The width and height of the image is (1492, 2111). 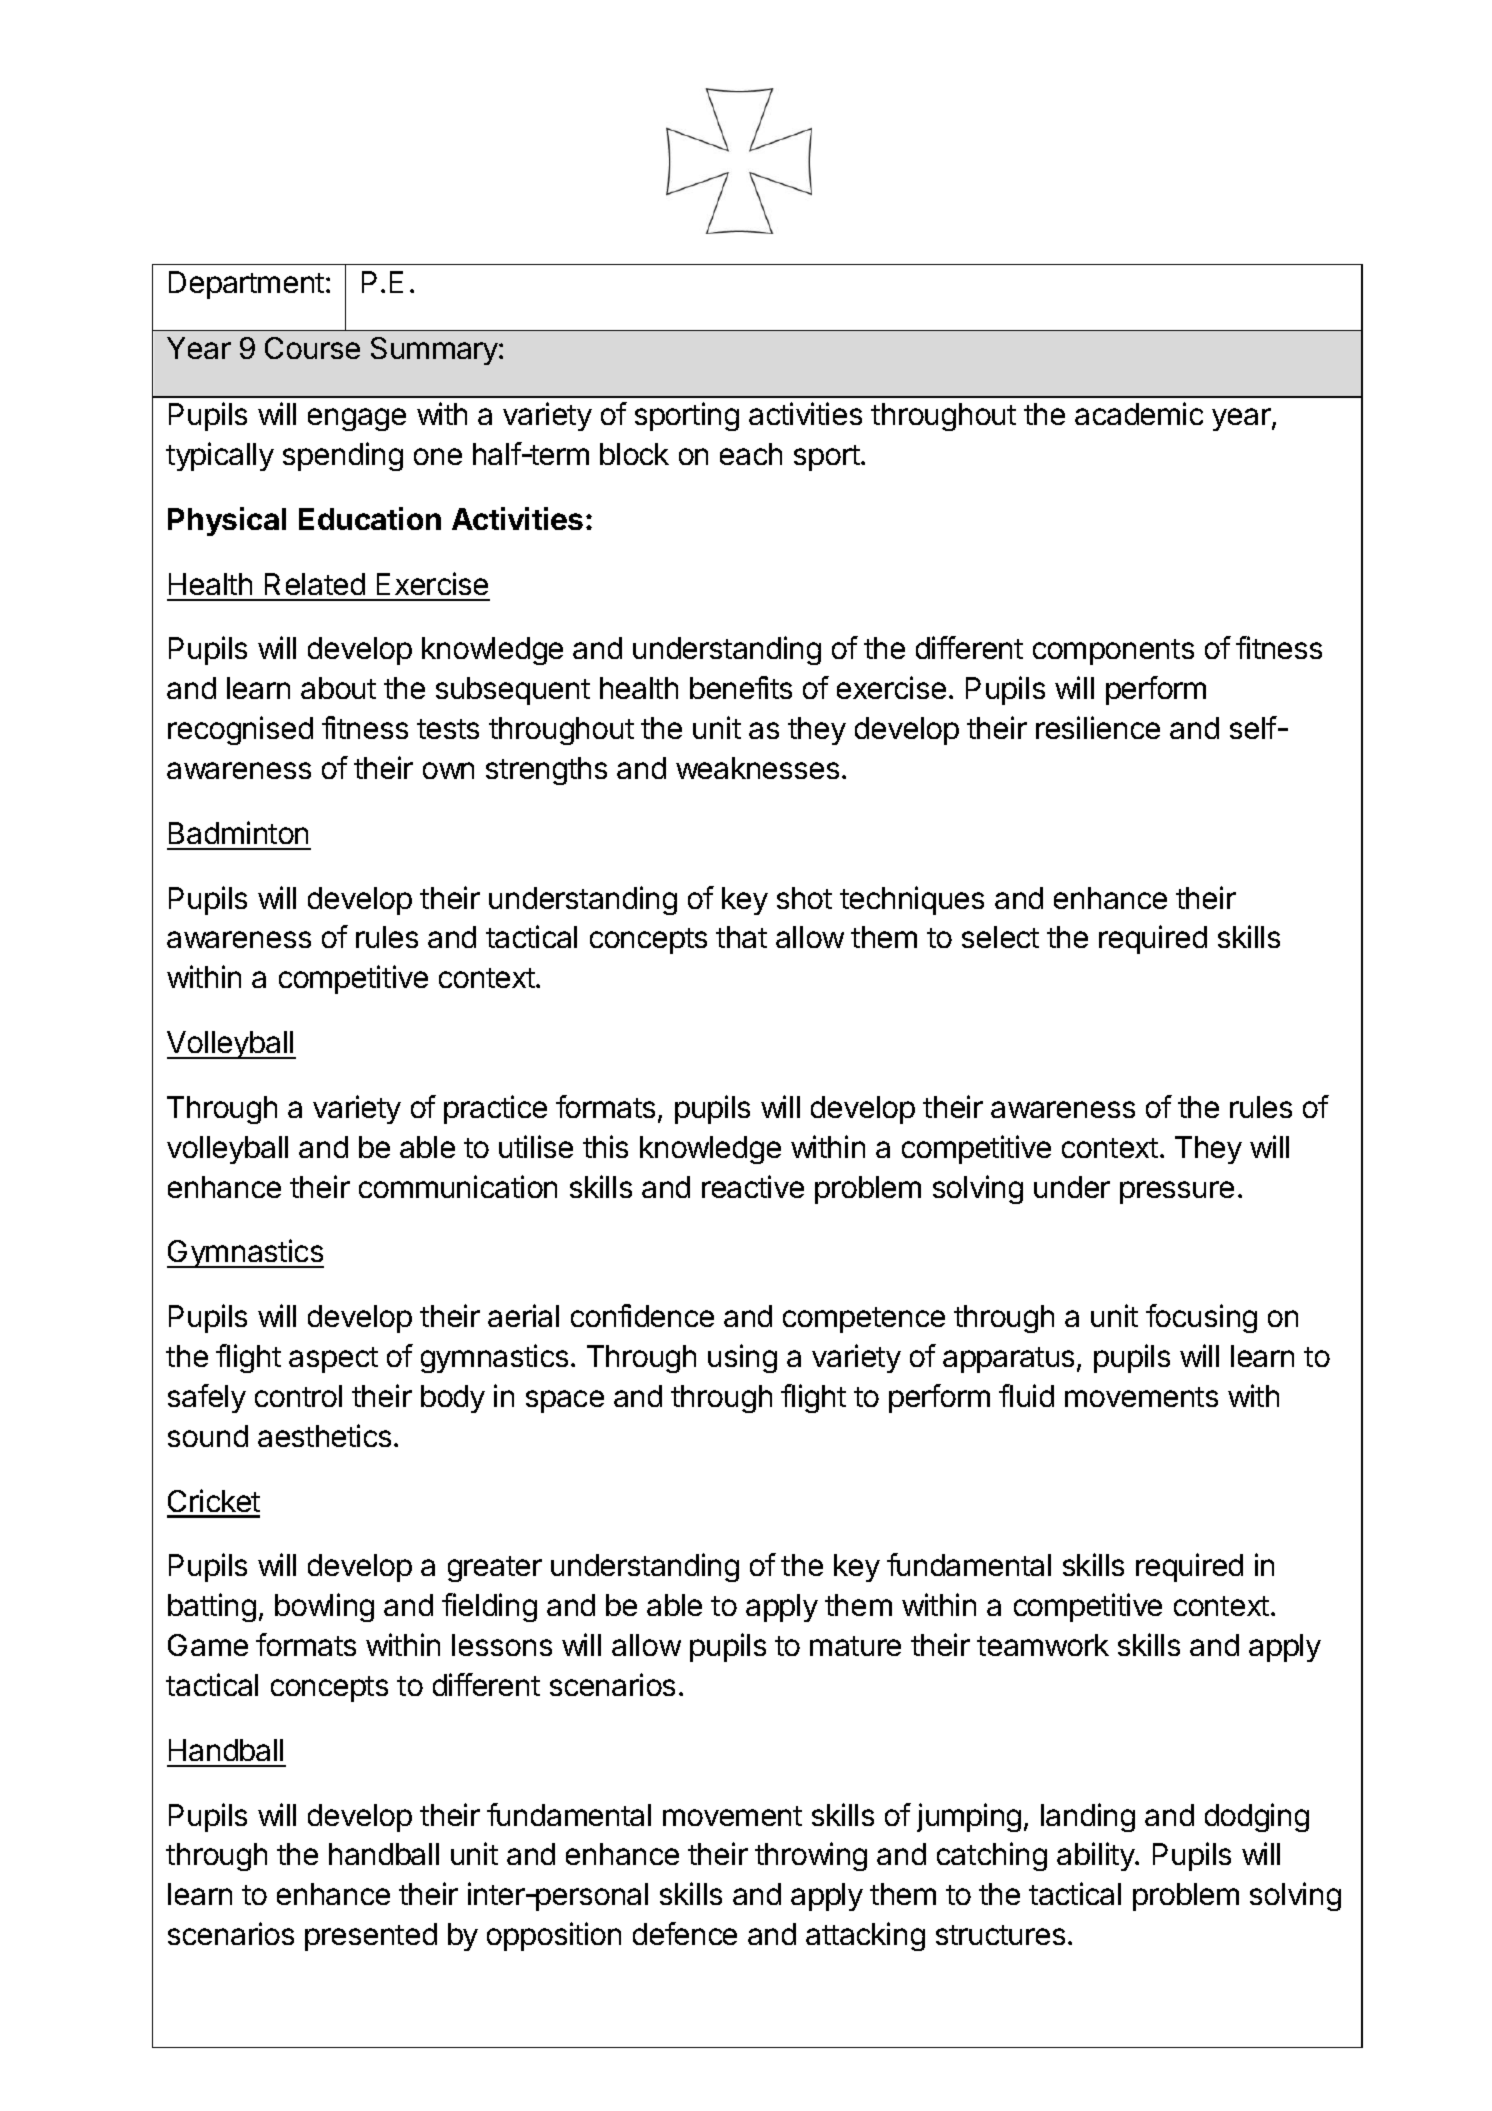 What do you see at coordinates (751, 454) in the image?
I see `each` at bounding box center [751, 454].
